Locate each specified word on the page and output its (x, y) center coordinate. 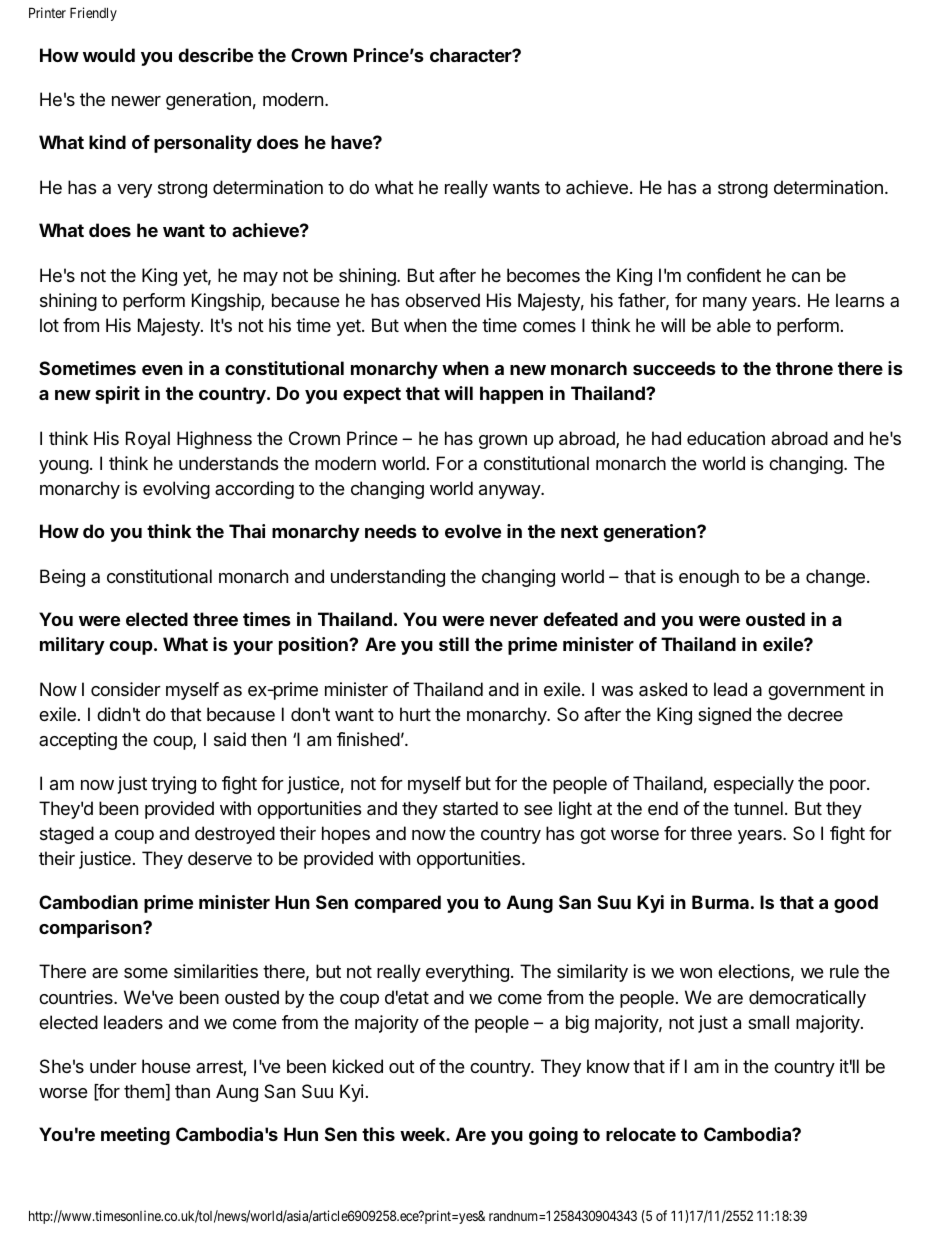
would (109, 55)
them (144, 1091)
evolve (473, 531)
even (162, 370)
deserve (220, 858)
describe (215, 55)
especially (754, 785)
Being (62, 578)
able (734, 325)
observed (442, 300)
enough (709, 578)
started (470, 808)
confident (724, 275)
